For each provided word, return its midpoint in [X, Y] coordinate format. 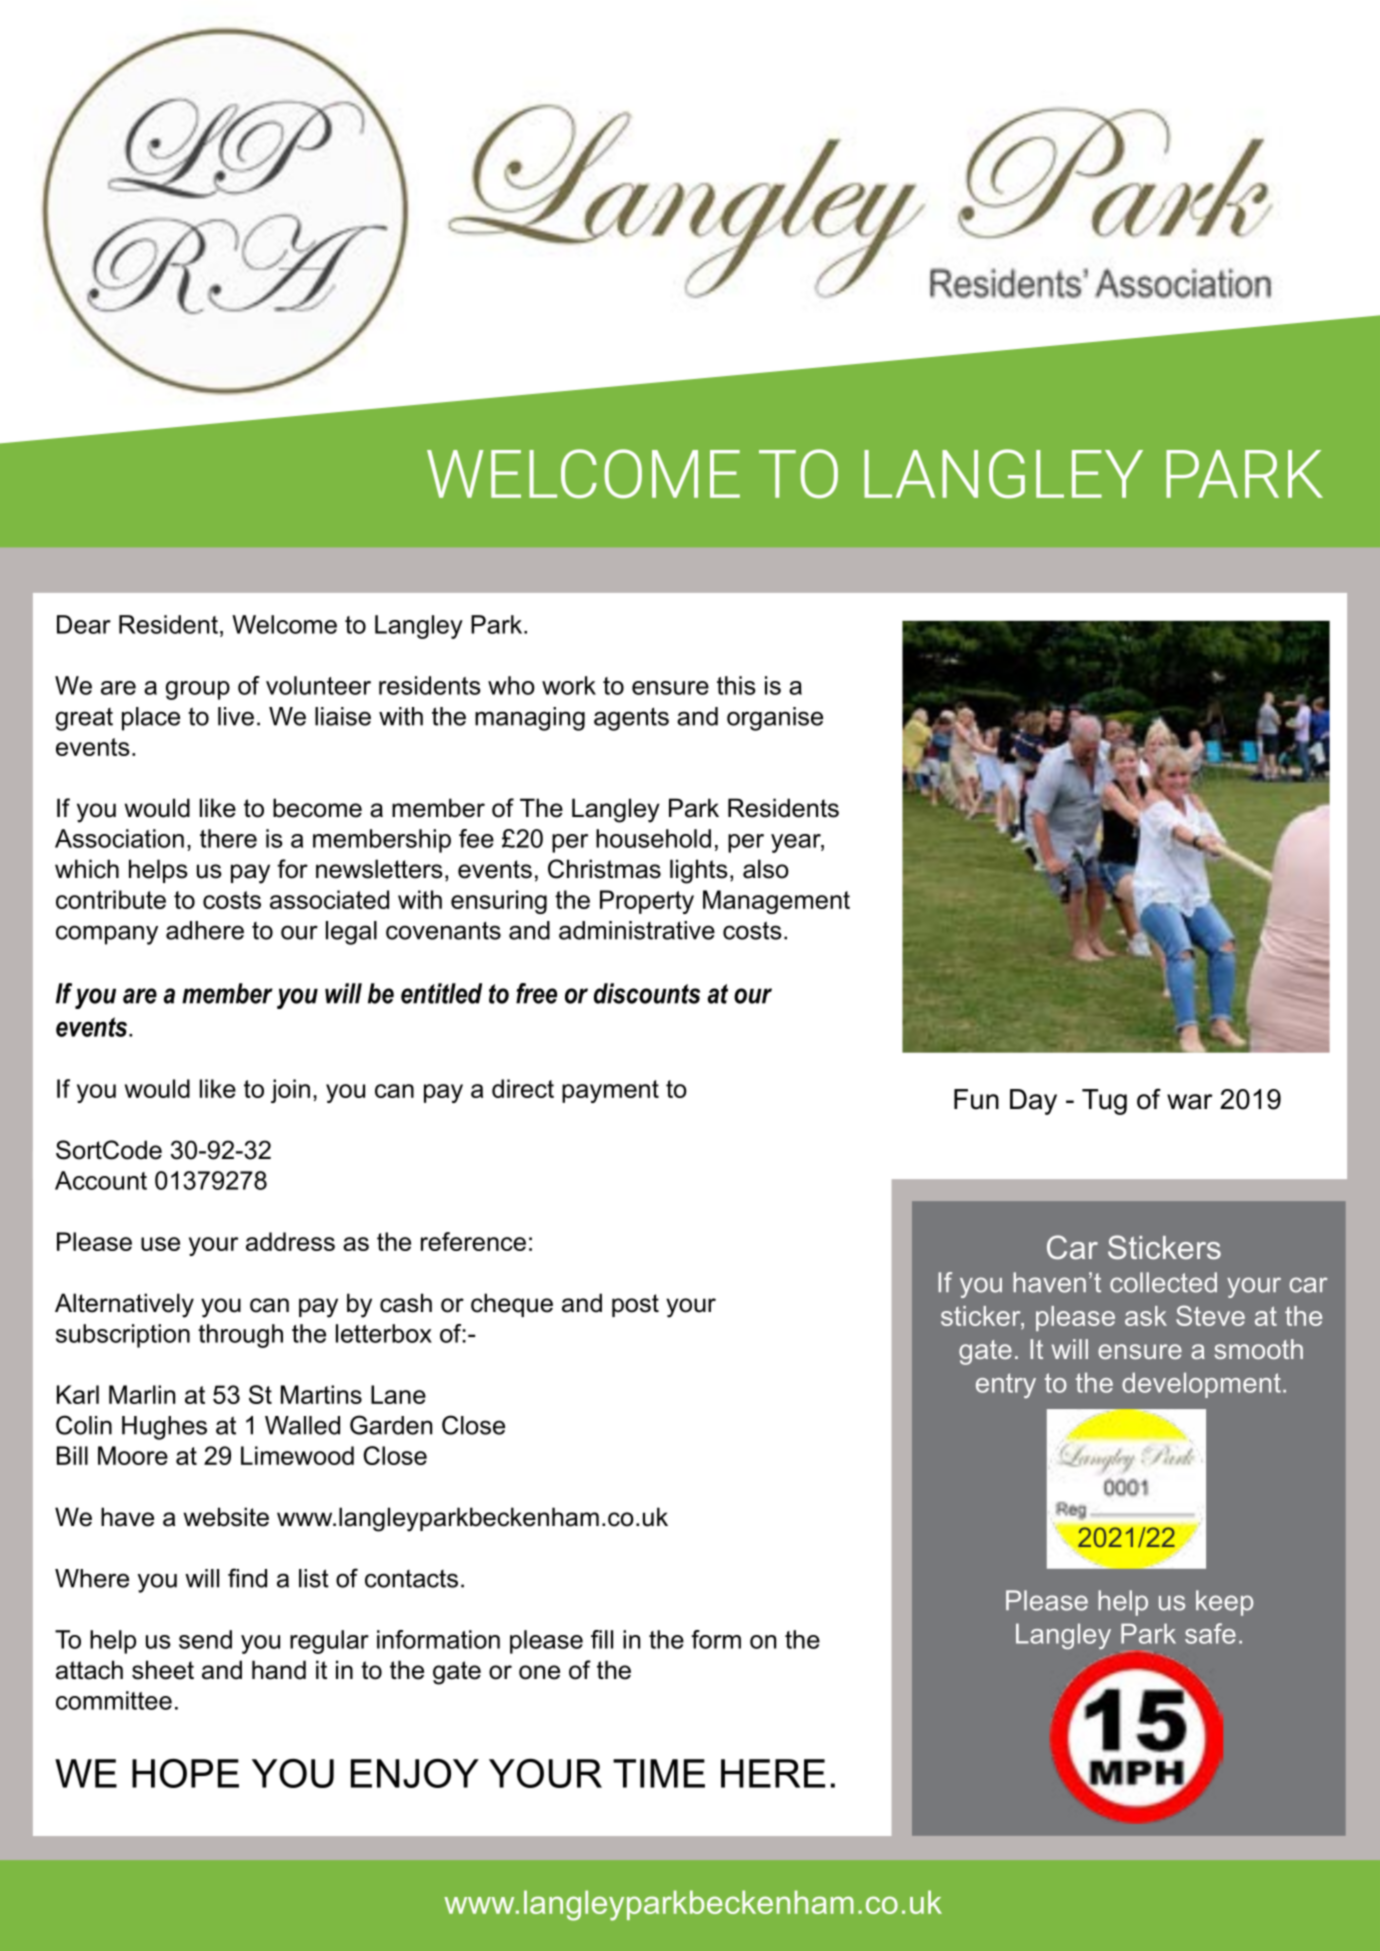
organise [775, 719]
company [107, 935]
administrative [637, 930]
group [198, 690]
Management [776, 902]
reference [473, 1241]
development [1201, 1385]
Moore [133, 1455]
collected [1163, 1282]
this [736, 685]
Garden [391, 1425]
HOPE [185, 1773]
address [290, 1241]
